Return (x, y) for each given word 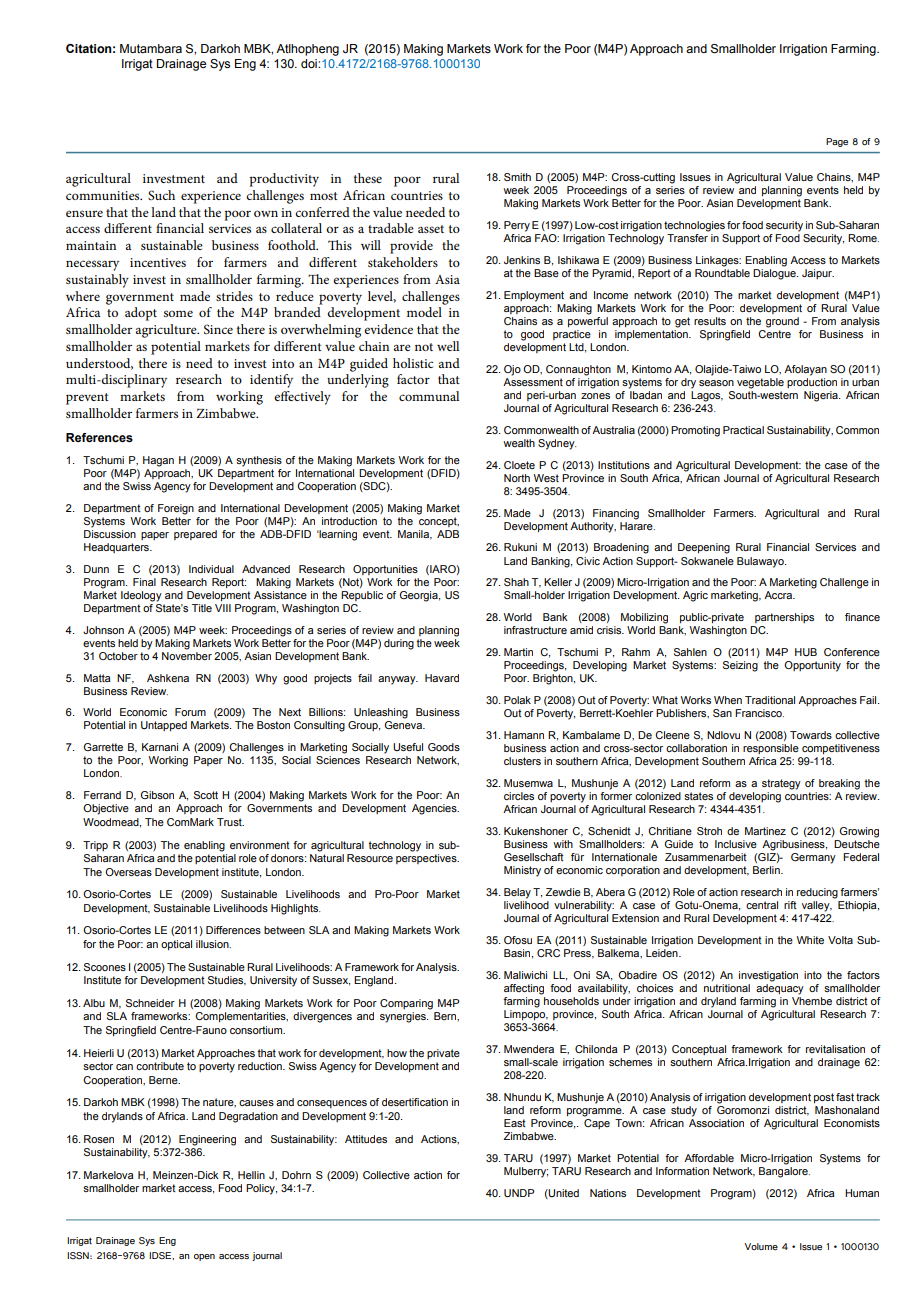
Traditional (770, 700)
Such (161, 195)
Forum (190, 712)
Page (837, 142)
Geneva (404, 725)
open (204, 1257)
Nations (608, 1193)
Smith (517, 177)
